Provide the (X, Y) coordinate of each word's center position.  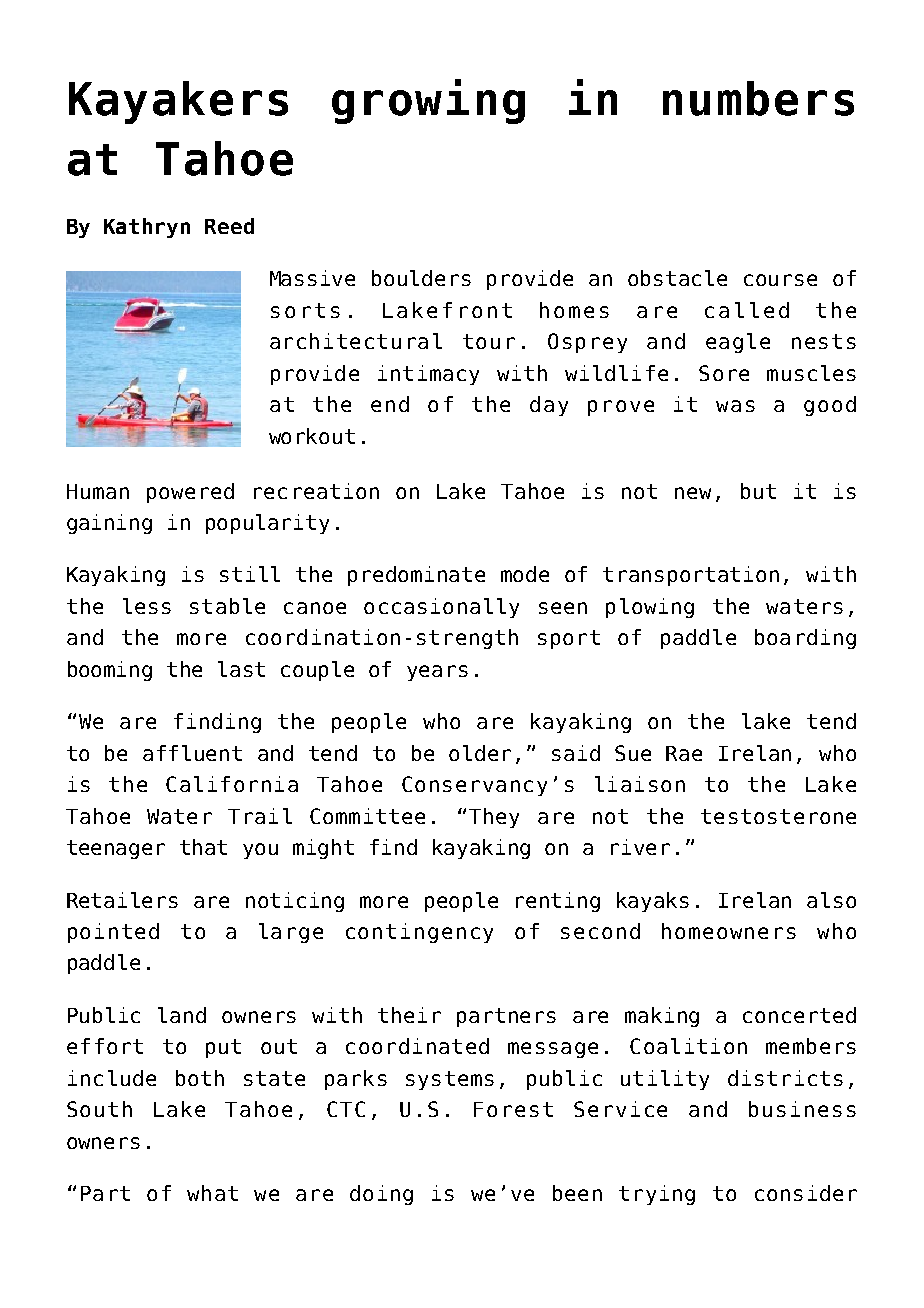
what (212, 1193)
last (241, 669)
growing (428, 101)
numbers (758, 98)
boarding (805, 639)
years (437, 673)
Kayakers (178, 102)
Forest (513, 1109)
